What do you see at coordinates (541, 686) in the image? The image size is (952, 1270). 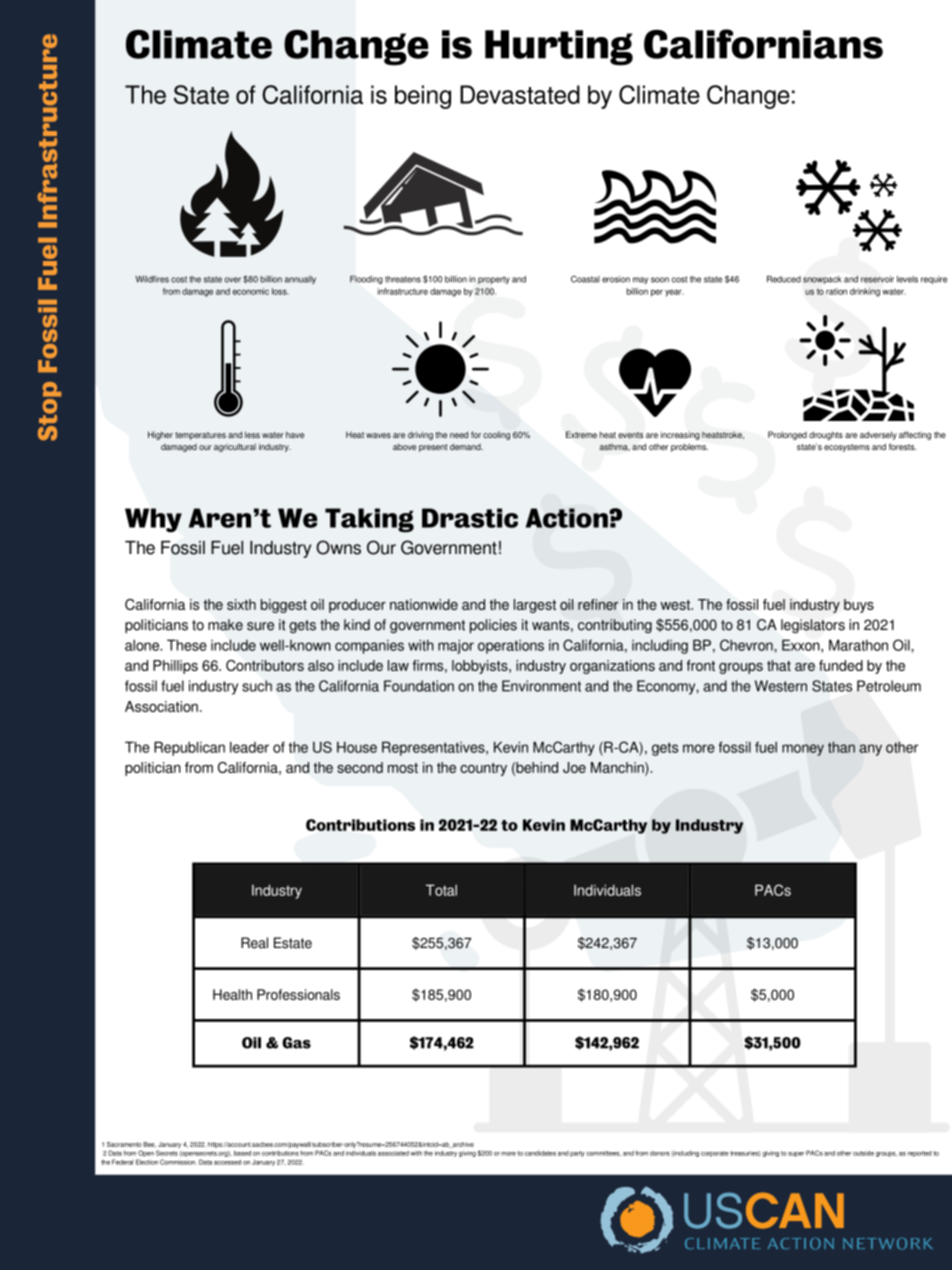 I see `Environment` at bounding box center [541, 686].
